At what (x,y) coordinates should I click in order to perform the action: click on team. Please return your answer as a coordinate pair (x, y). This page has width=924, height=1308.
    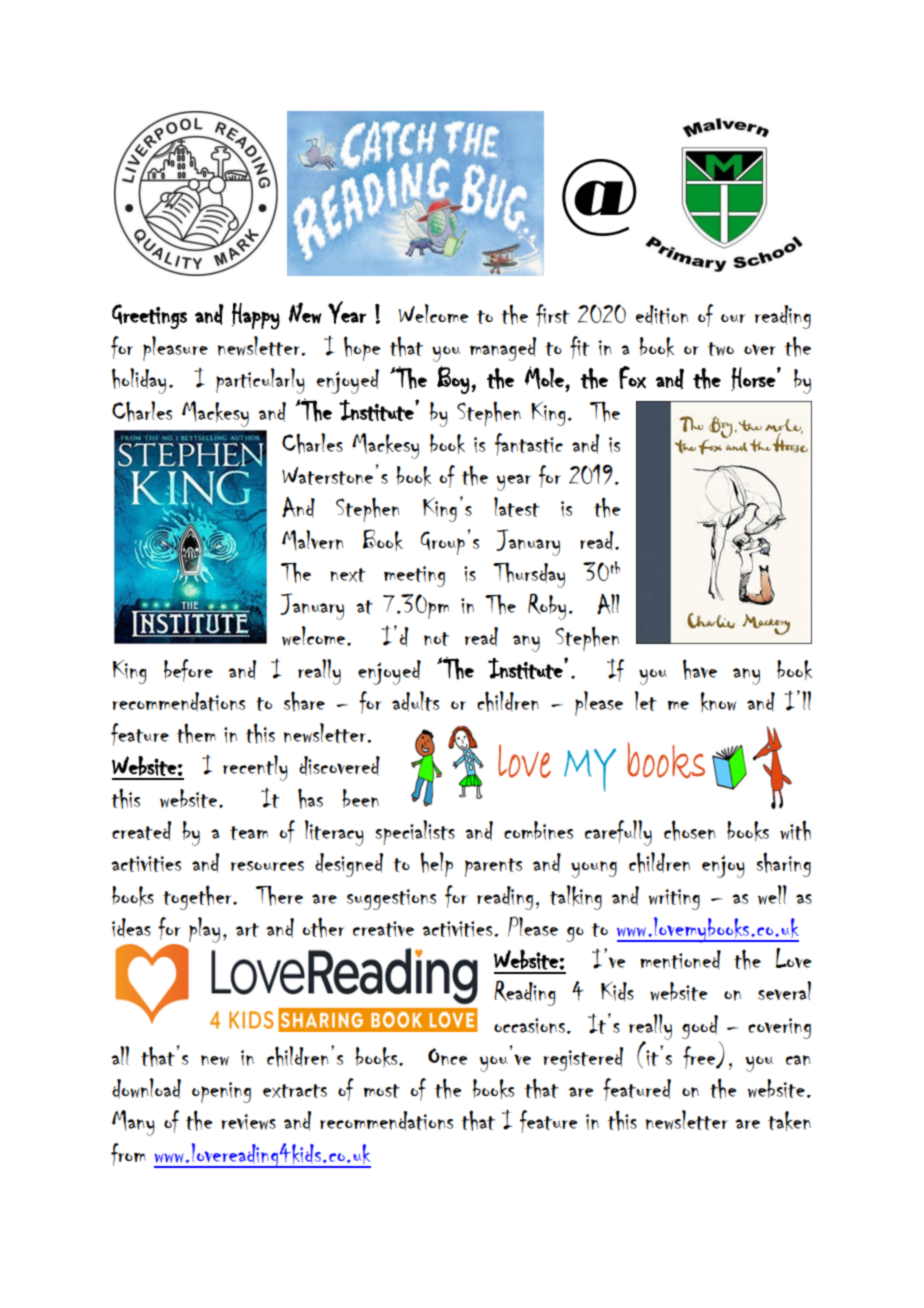
    Looking at the image, I should click on (249, 833).
